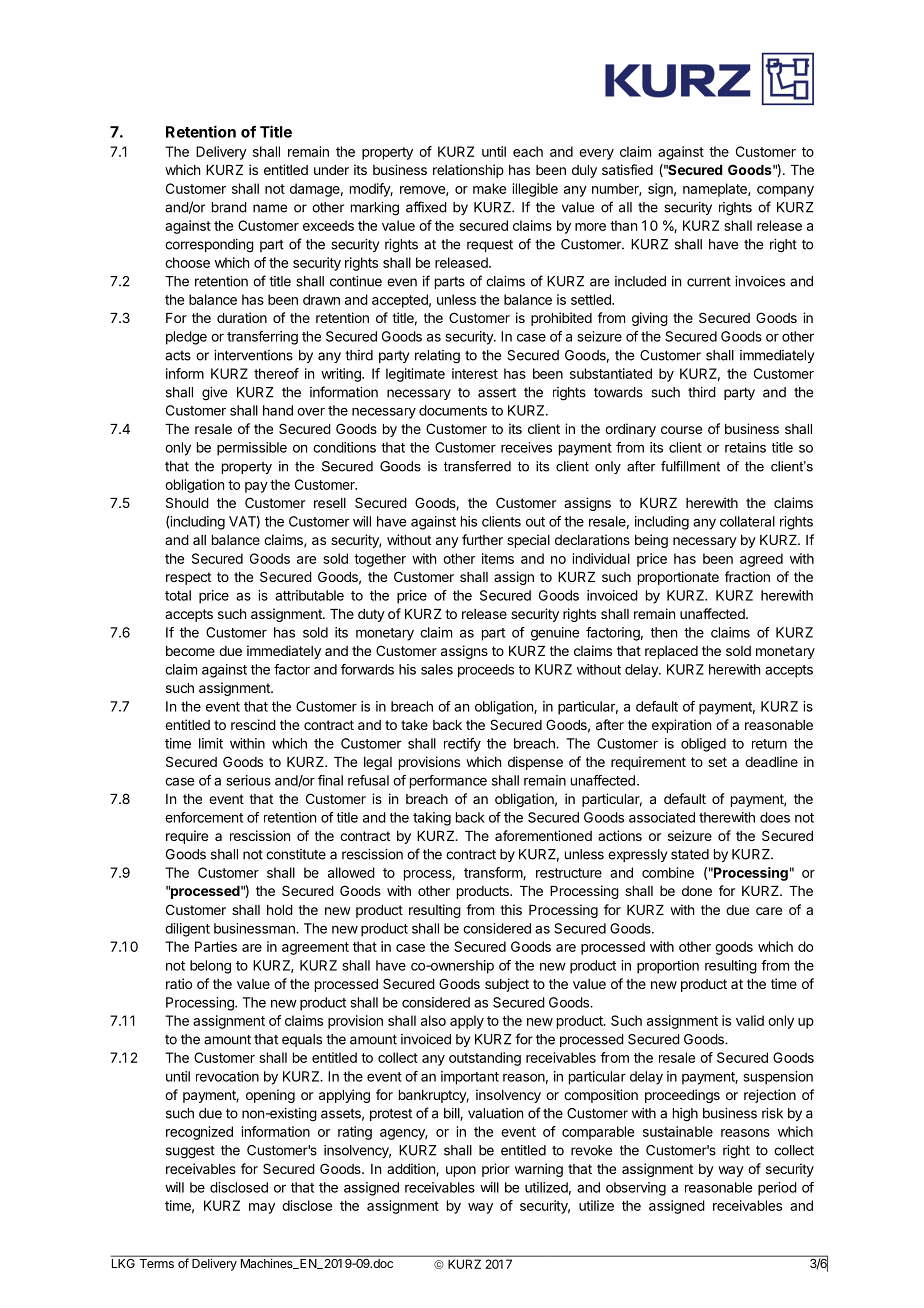  What do you see at coordinates (662, 817) in the screenshot?
I see `associated` at bounding box center [662, 817].
